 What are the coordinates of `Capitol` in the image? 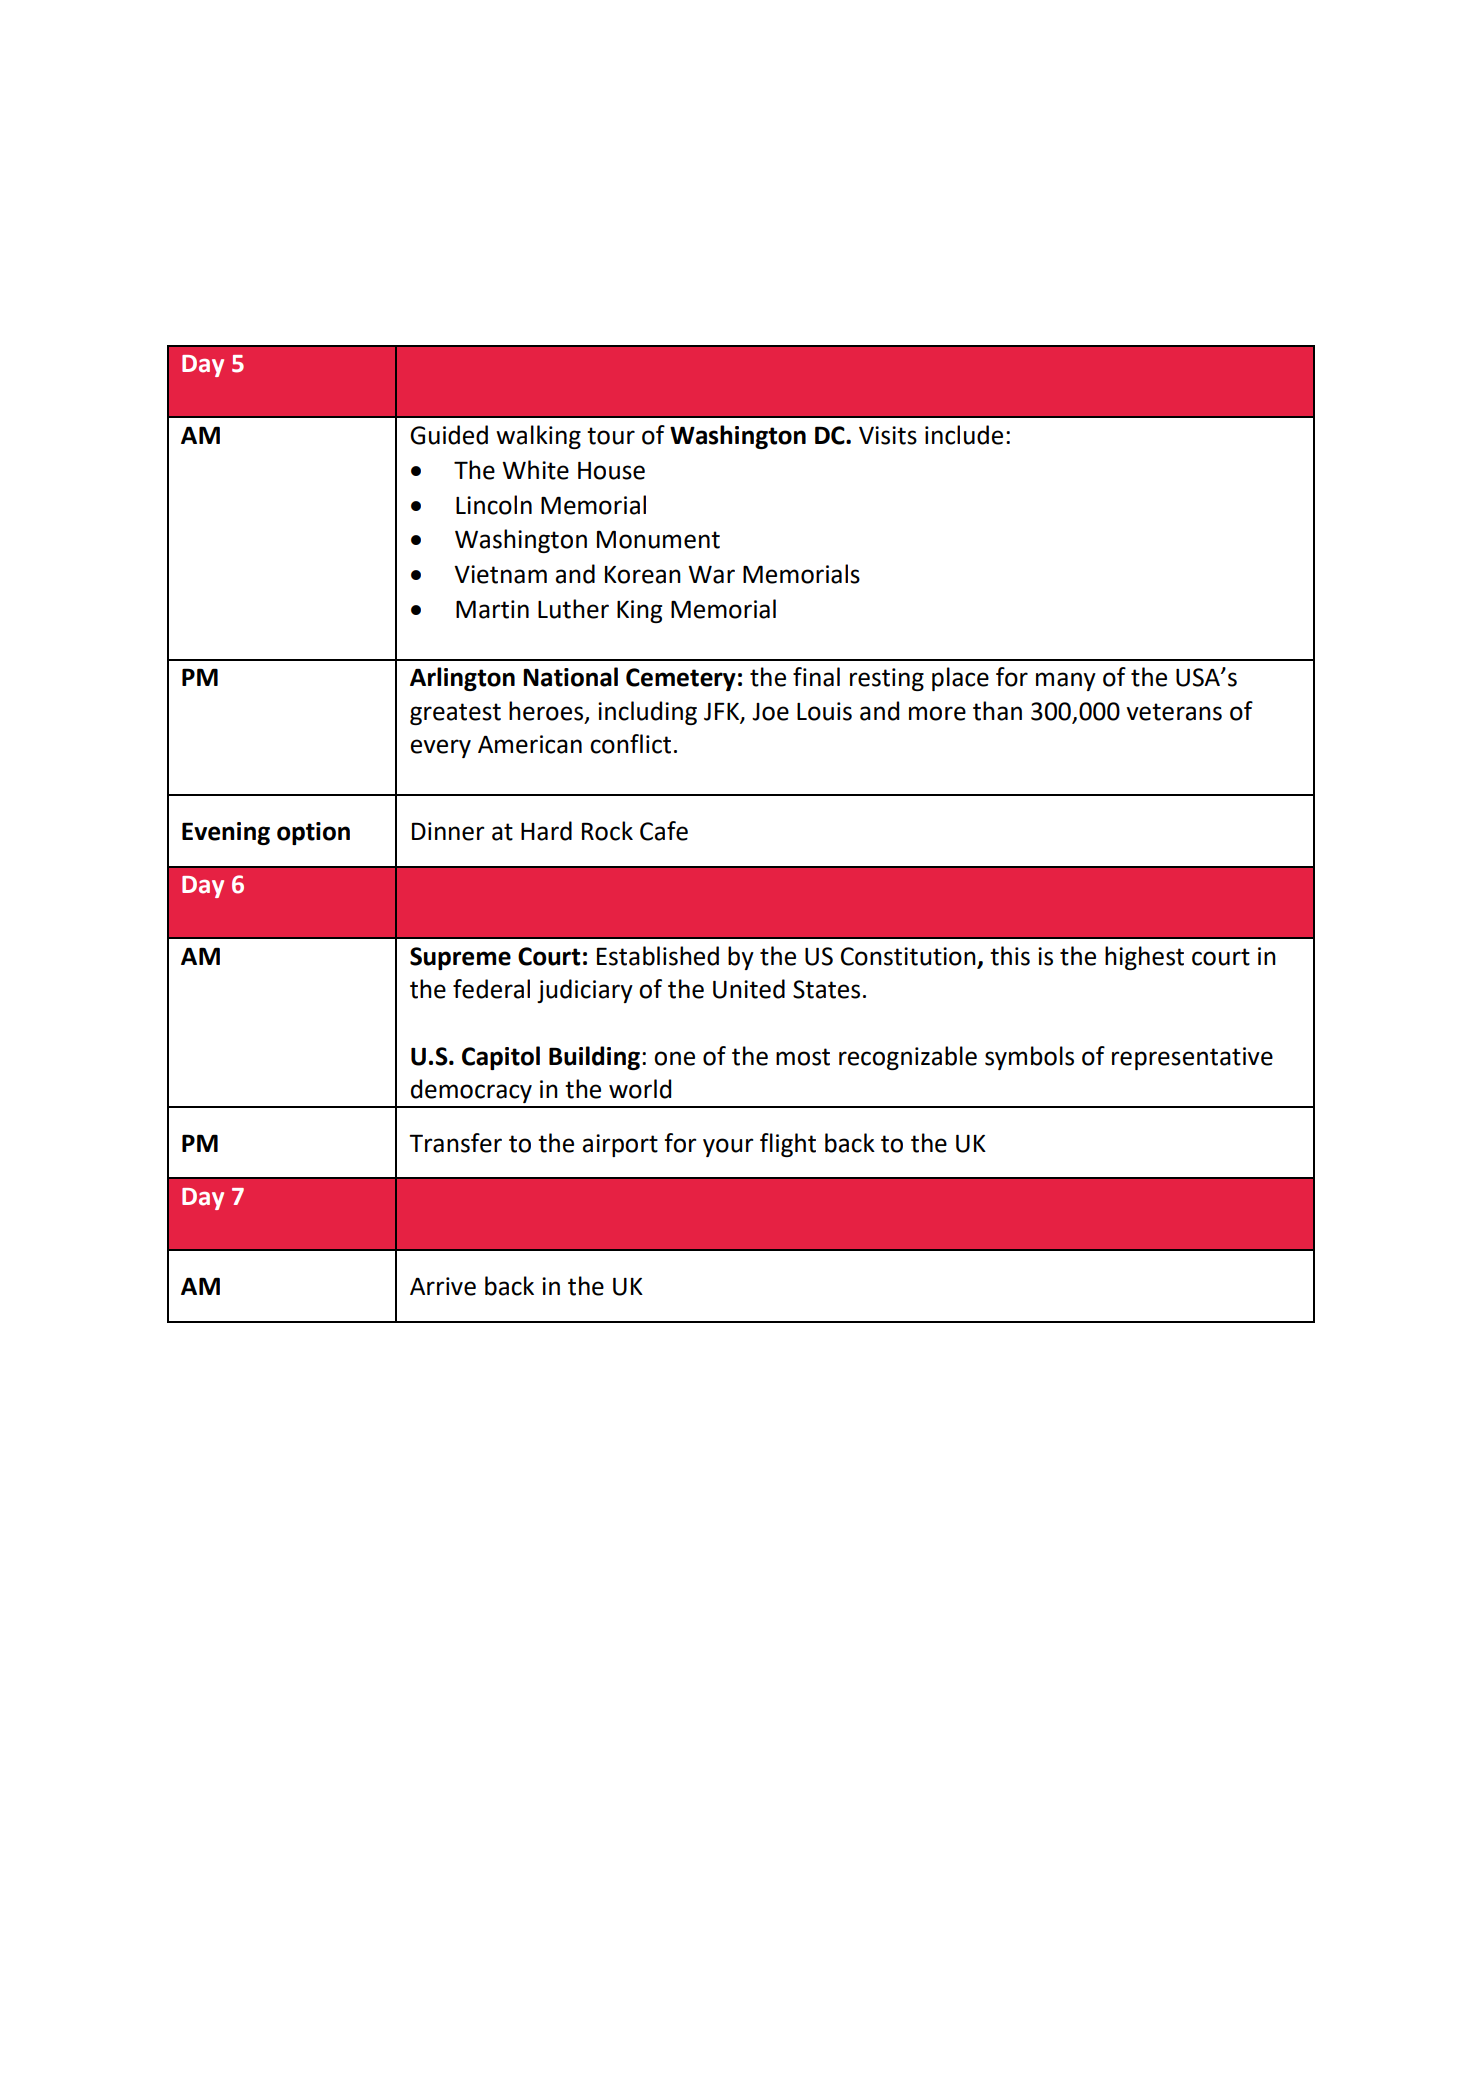 It's located at (501, 1058).
